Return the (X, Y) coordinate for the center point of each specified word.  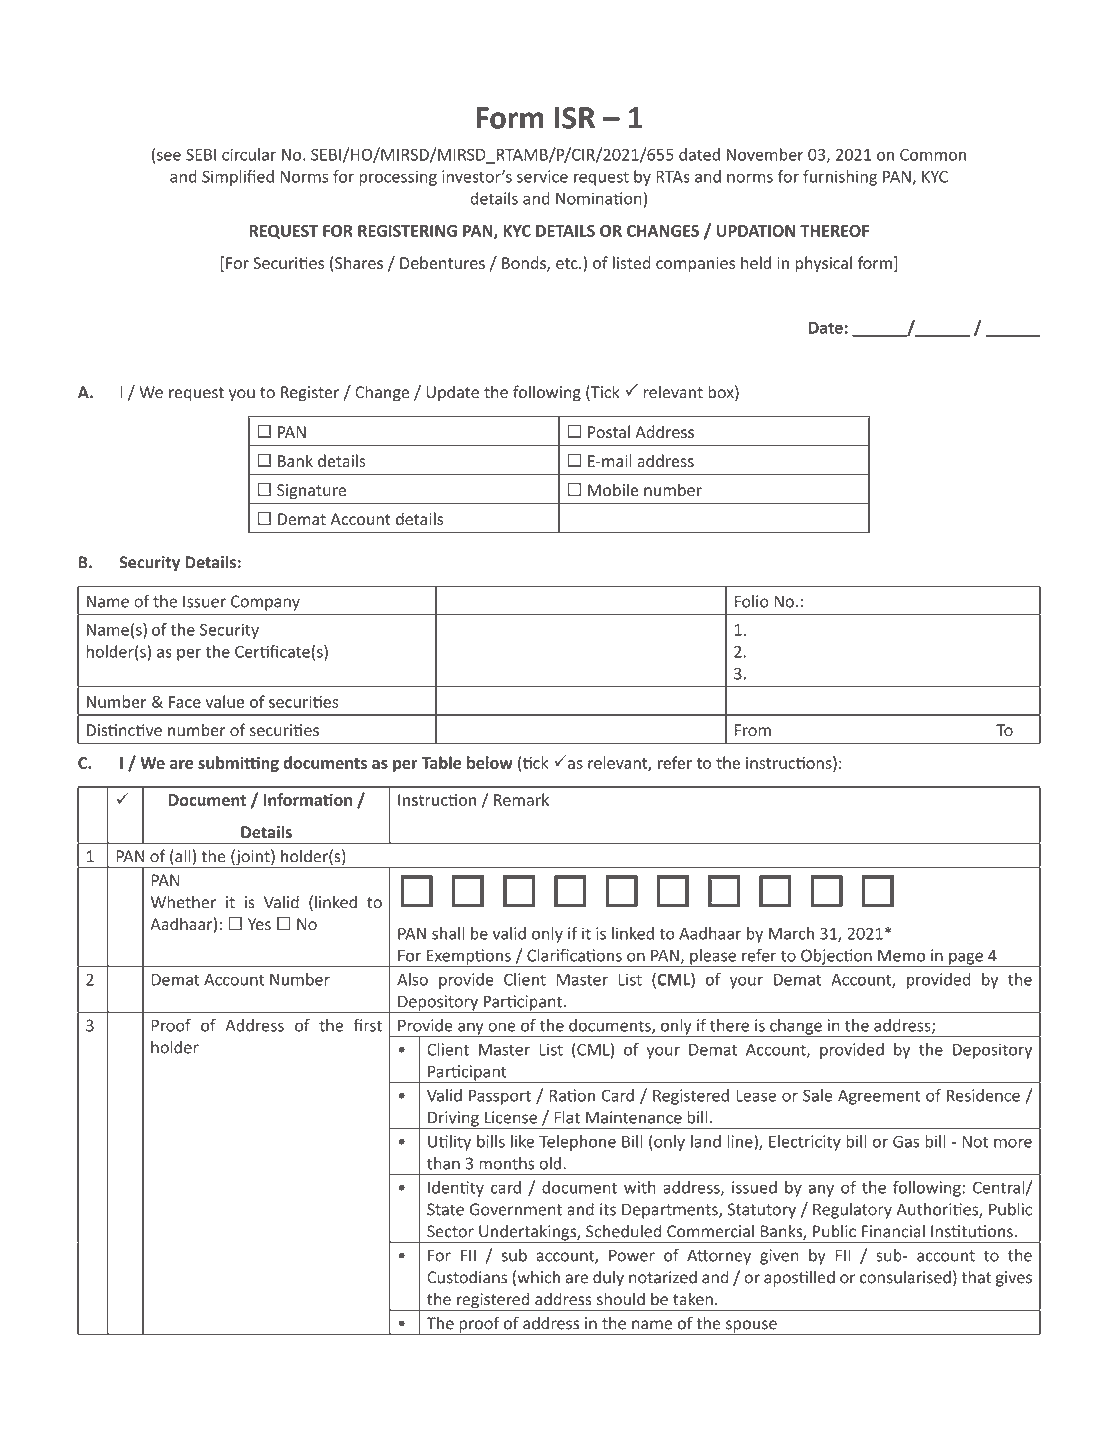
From (753, 730)
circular (249, 154)
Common (933, 155)
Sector (450, 1231)
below (490, 762)
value (225, 701)
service (542, 176)
